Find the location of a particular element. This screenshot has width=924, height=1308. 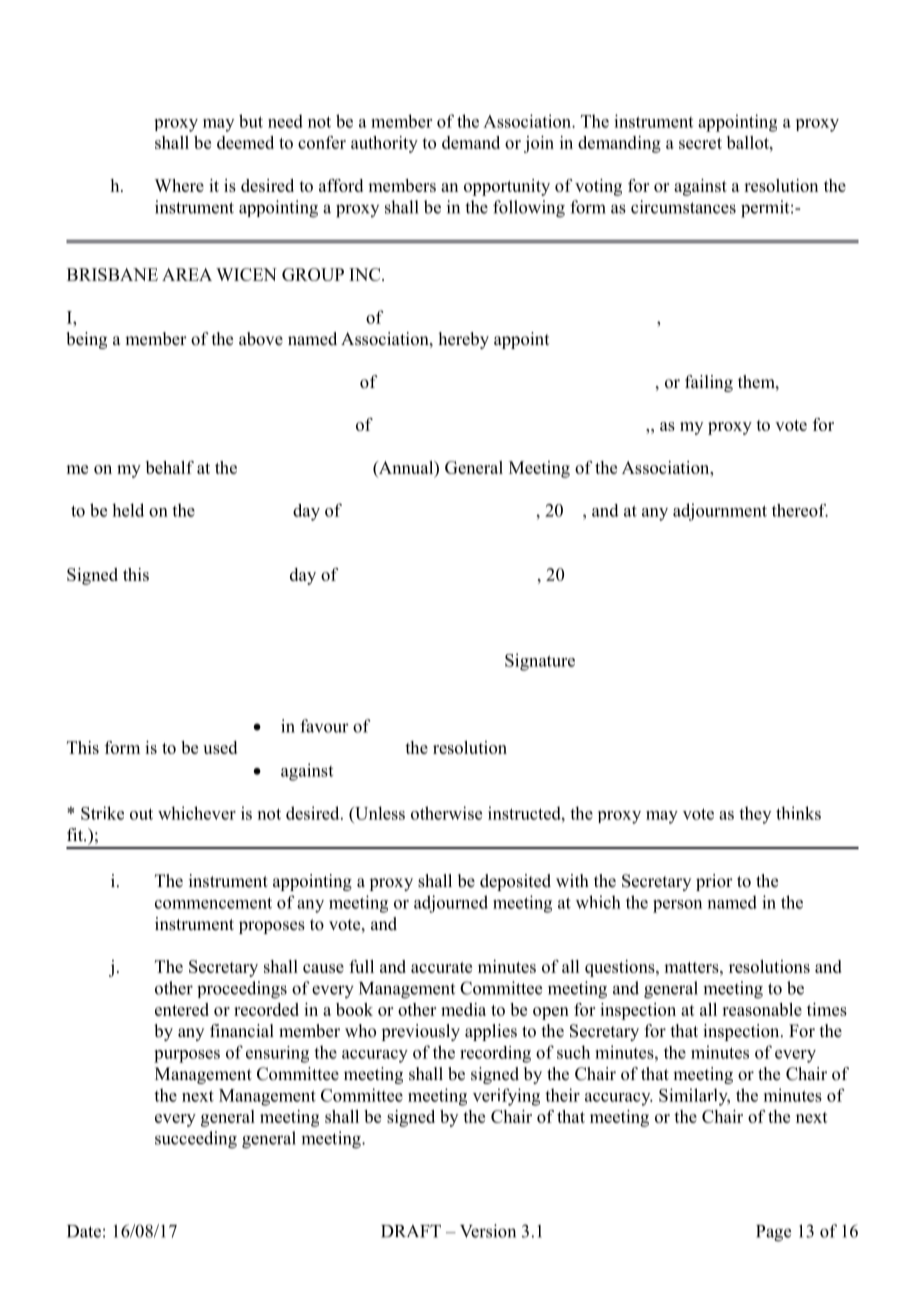

succeeding is located at coordinates (196, 1140).
